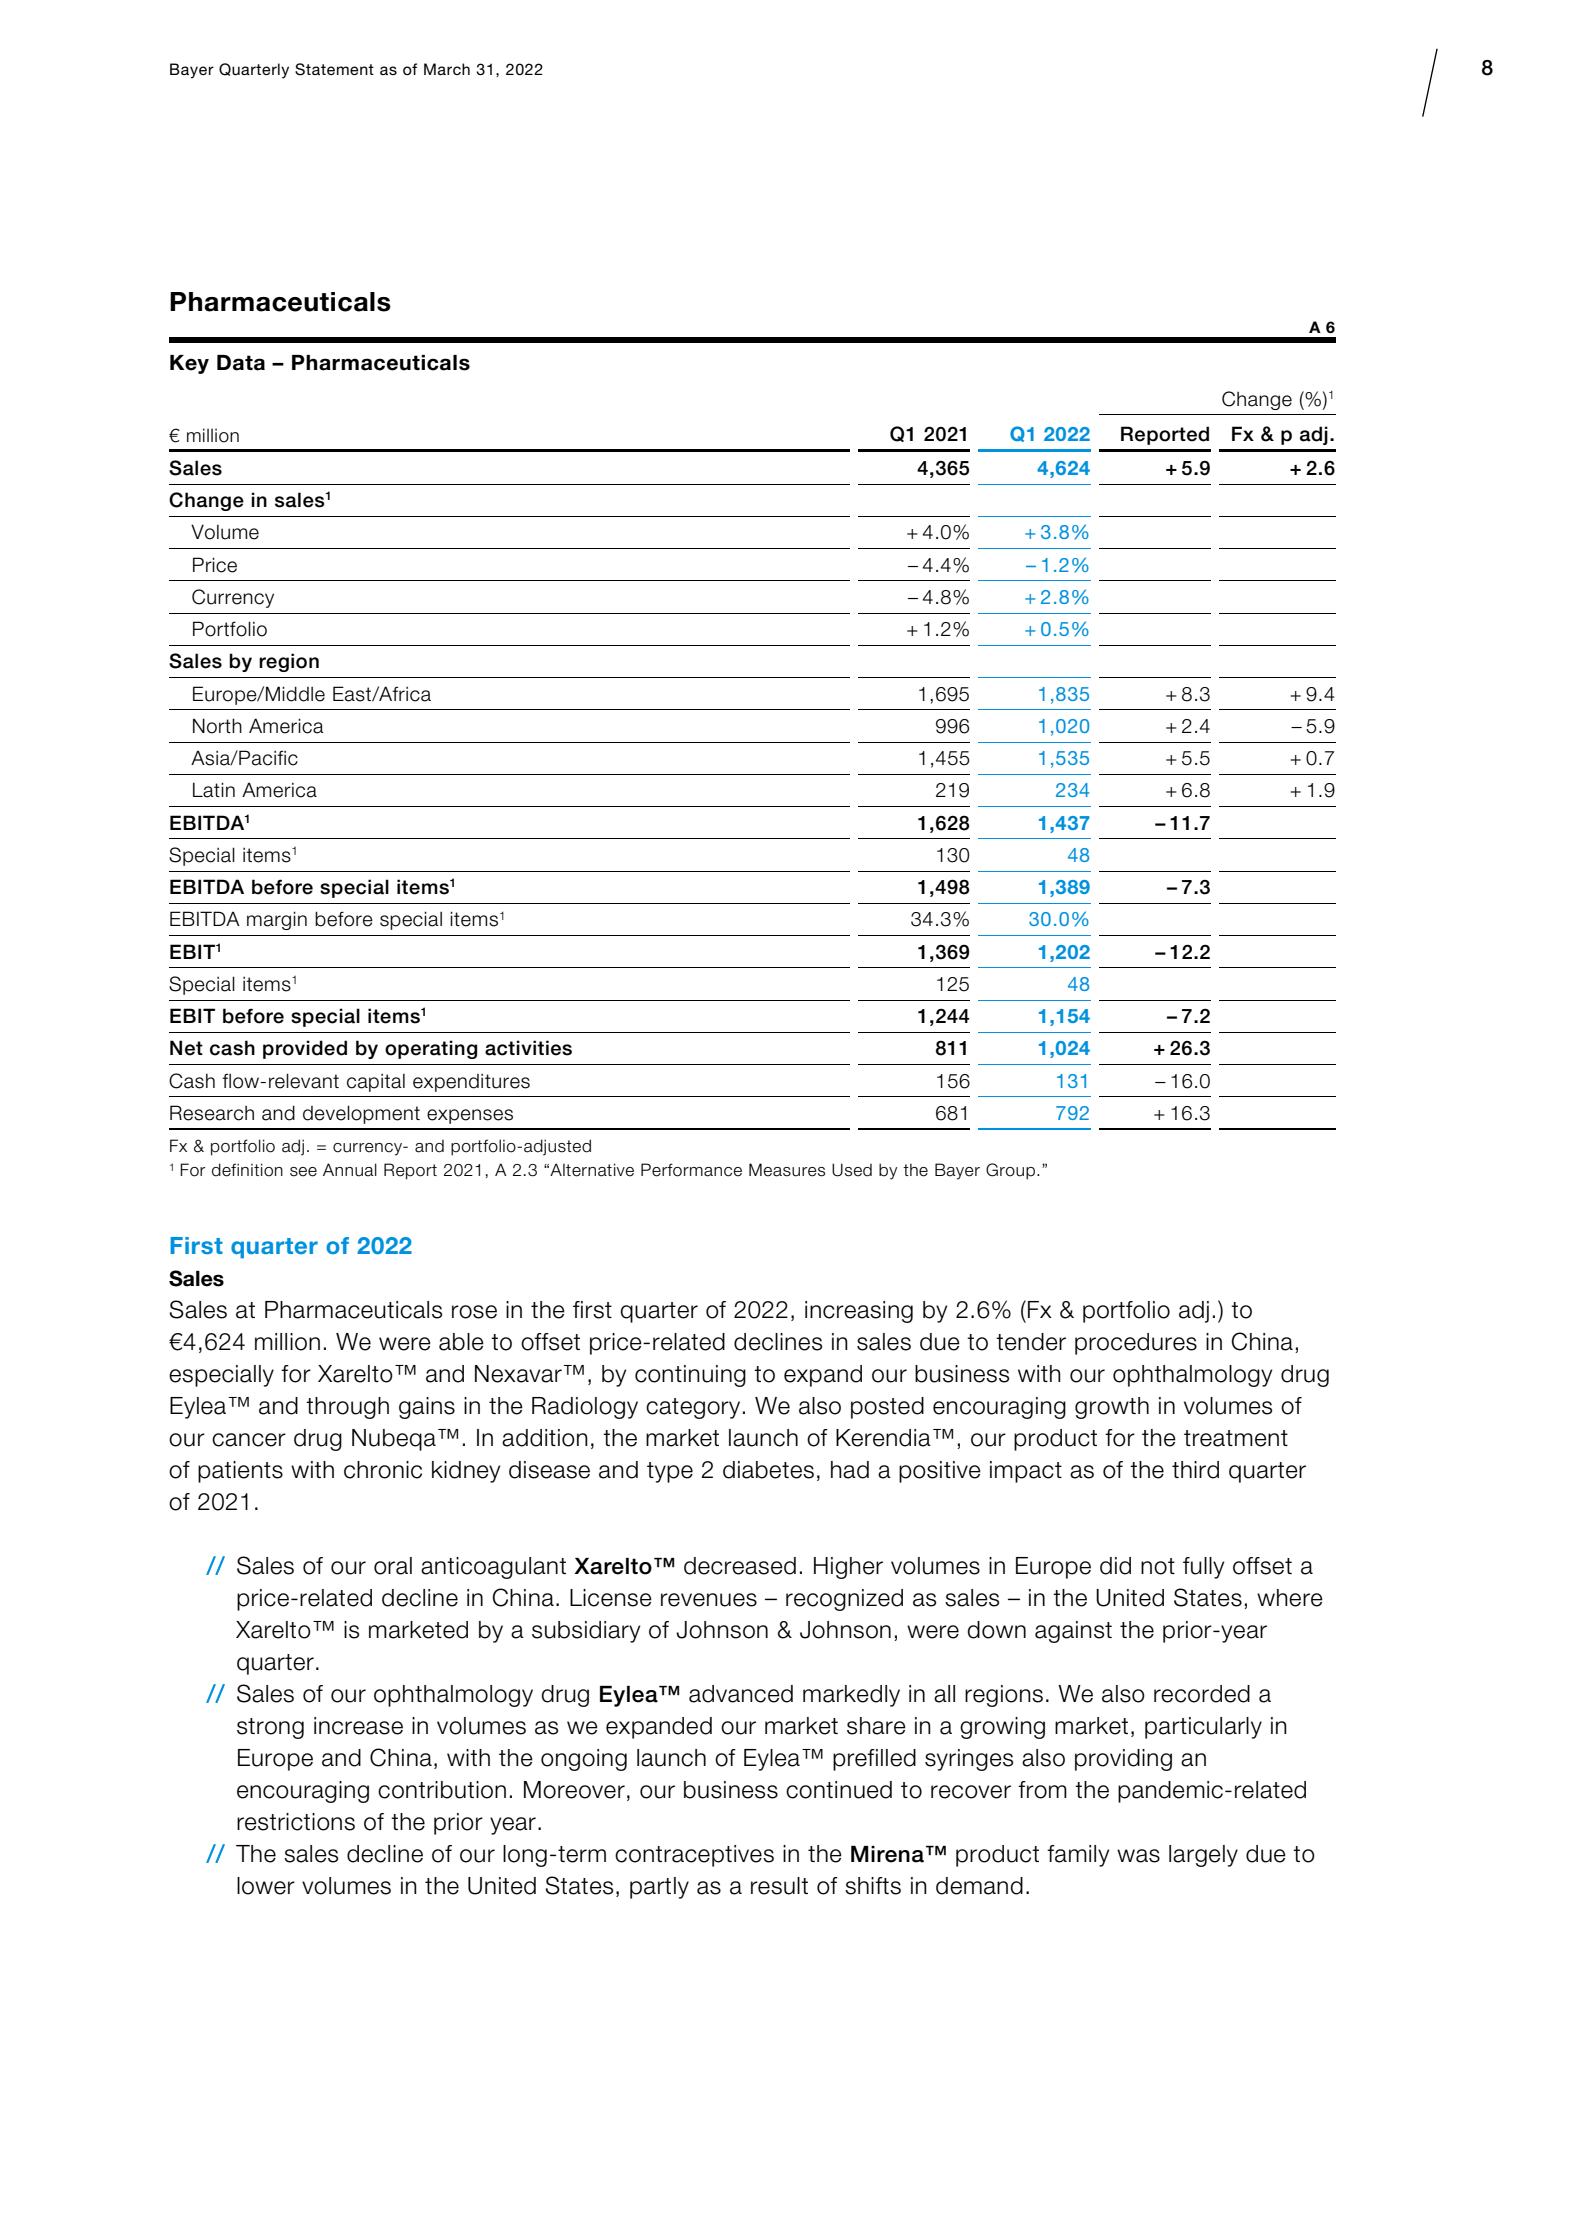 Image resolution: width=1580 pixels, height=2235 pixels. Describe the element at coordinates (528, 1048) in the page. I see `activities` at that location.
